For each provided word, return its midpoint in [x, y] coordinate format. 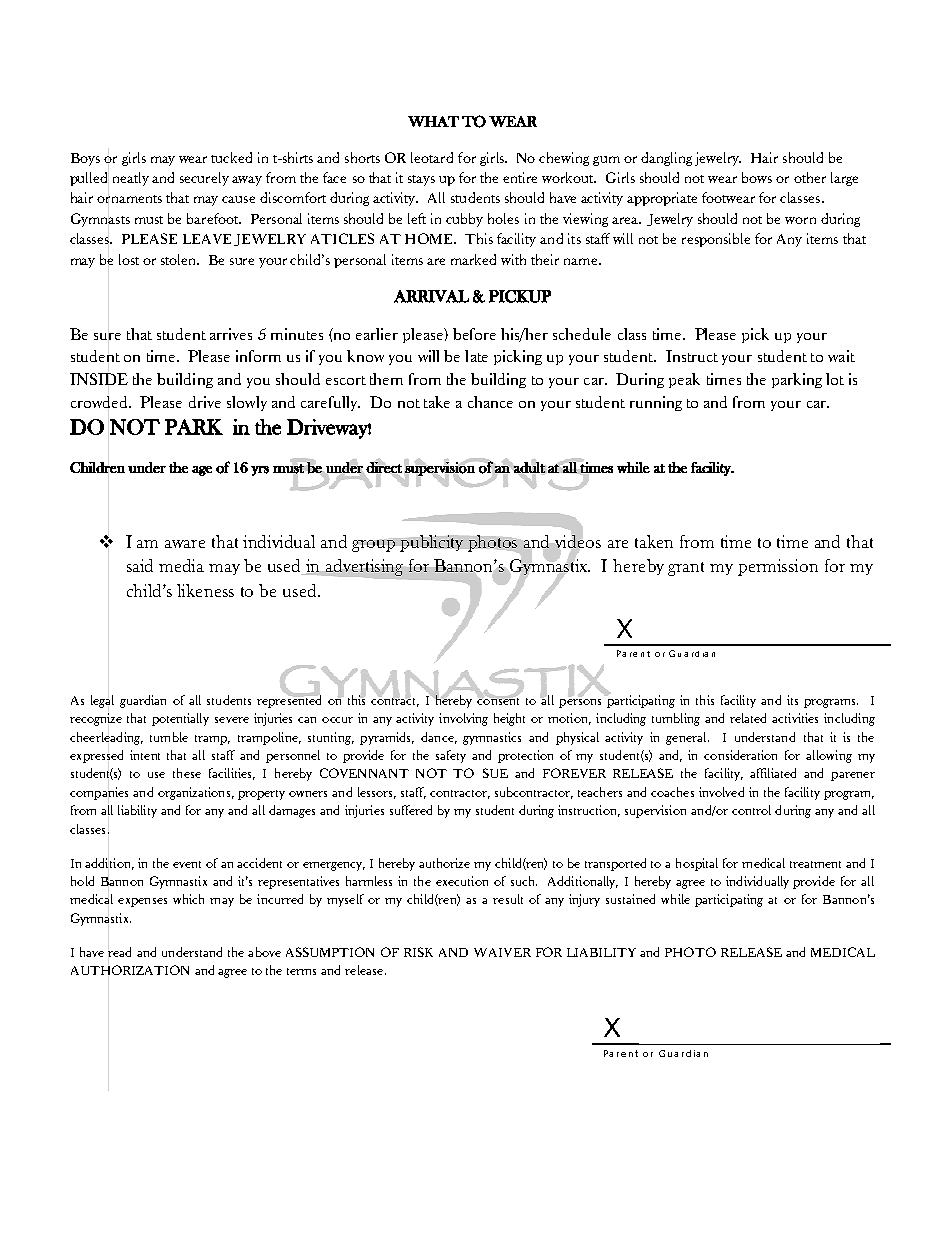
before [474, 334]
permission [778, 567]
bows [757, 177]
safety [451, 756]
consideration [740, 755]
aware [185, 544]
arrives [231, 334]
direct [384, 467]
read [119, 952]
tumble [169, 737]
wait [841, 356]
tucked [231, 157]
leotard [432, 157]
